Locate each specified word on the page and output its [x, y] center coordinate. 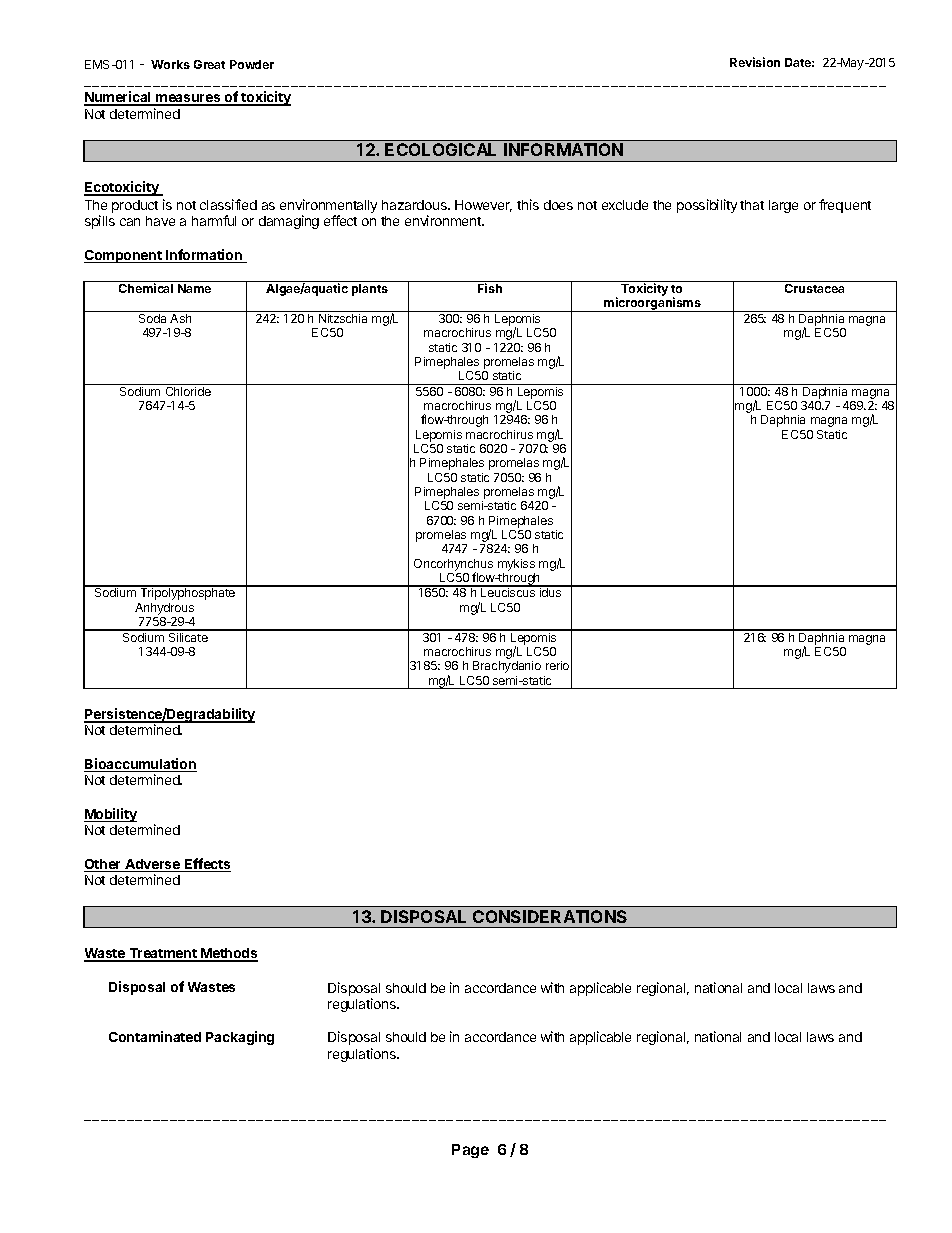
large [783, 206]
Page [470, 1151]
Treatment [163, 955]
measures [188, 99]
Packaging [240, 1038]
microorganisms [652, 304]
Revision [755, 62]
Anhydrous [164, 609]
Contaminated [155, 1036]
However [483, 206]
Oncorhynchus [453, 566]
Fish [490, 288]
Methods [228, 955]
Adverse [152, 865]
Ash [180, 318]
